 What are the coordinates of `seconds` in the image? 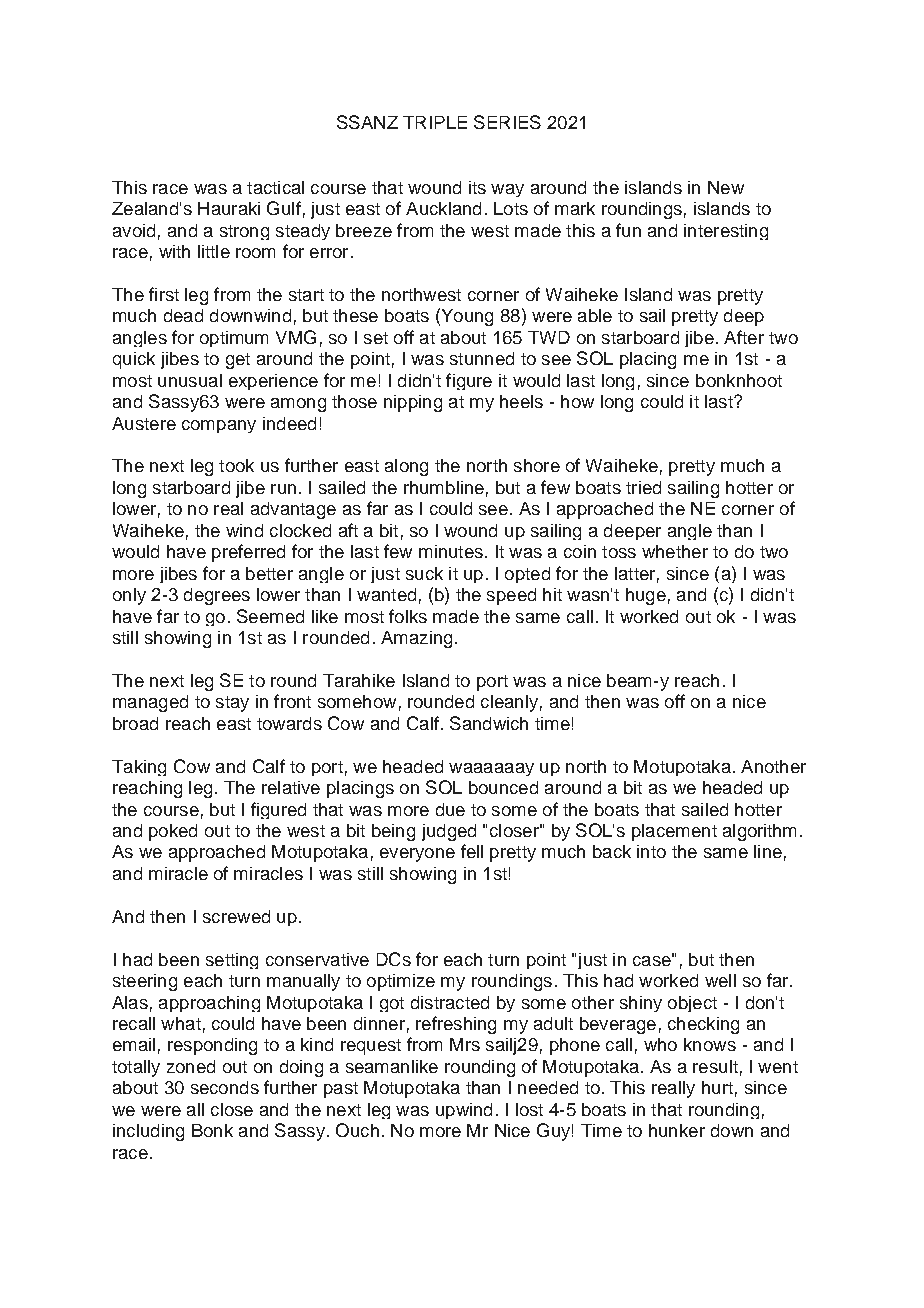 It's located at (225, 1087).
